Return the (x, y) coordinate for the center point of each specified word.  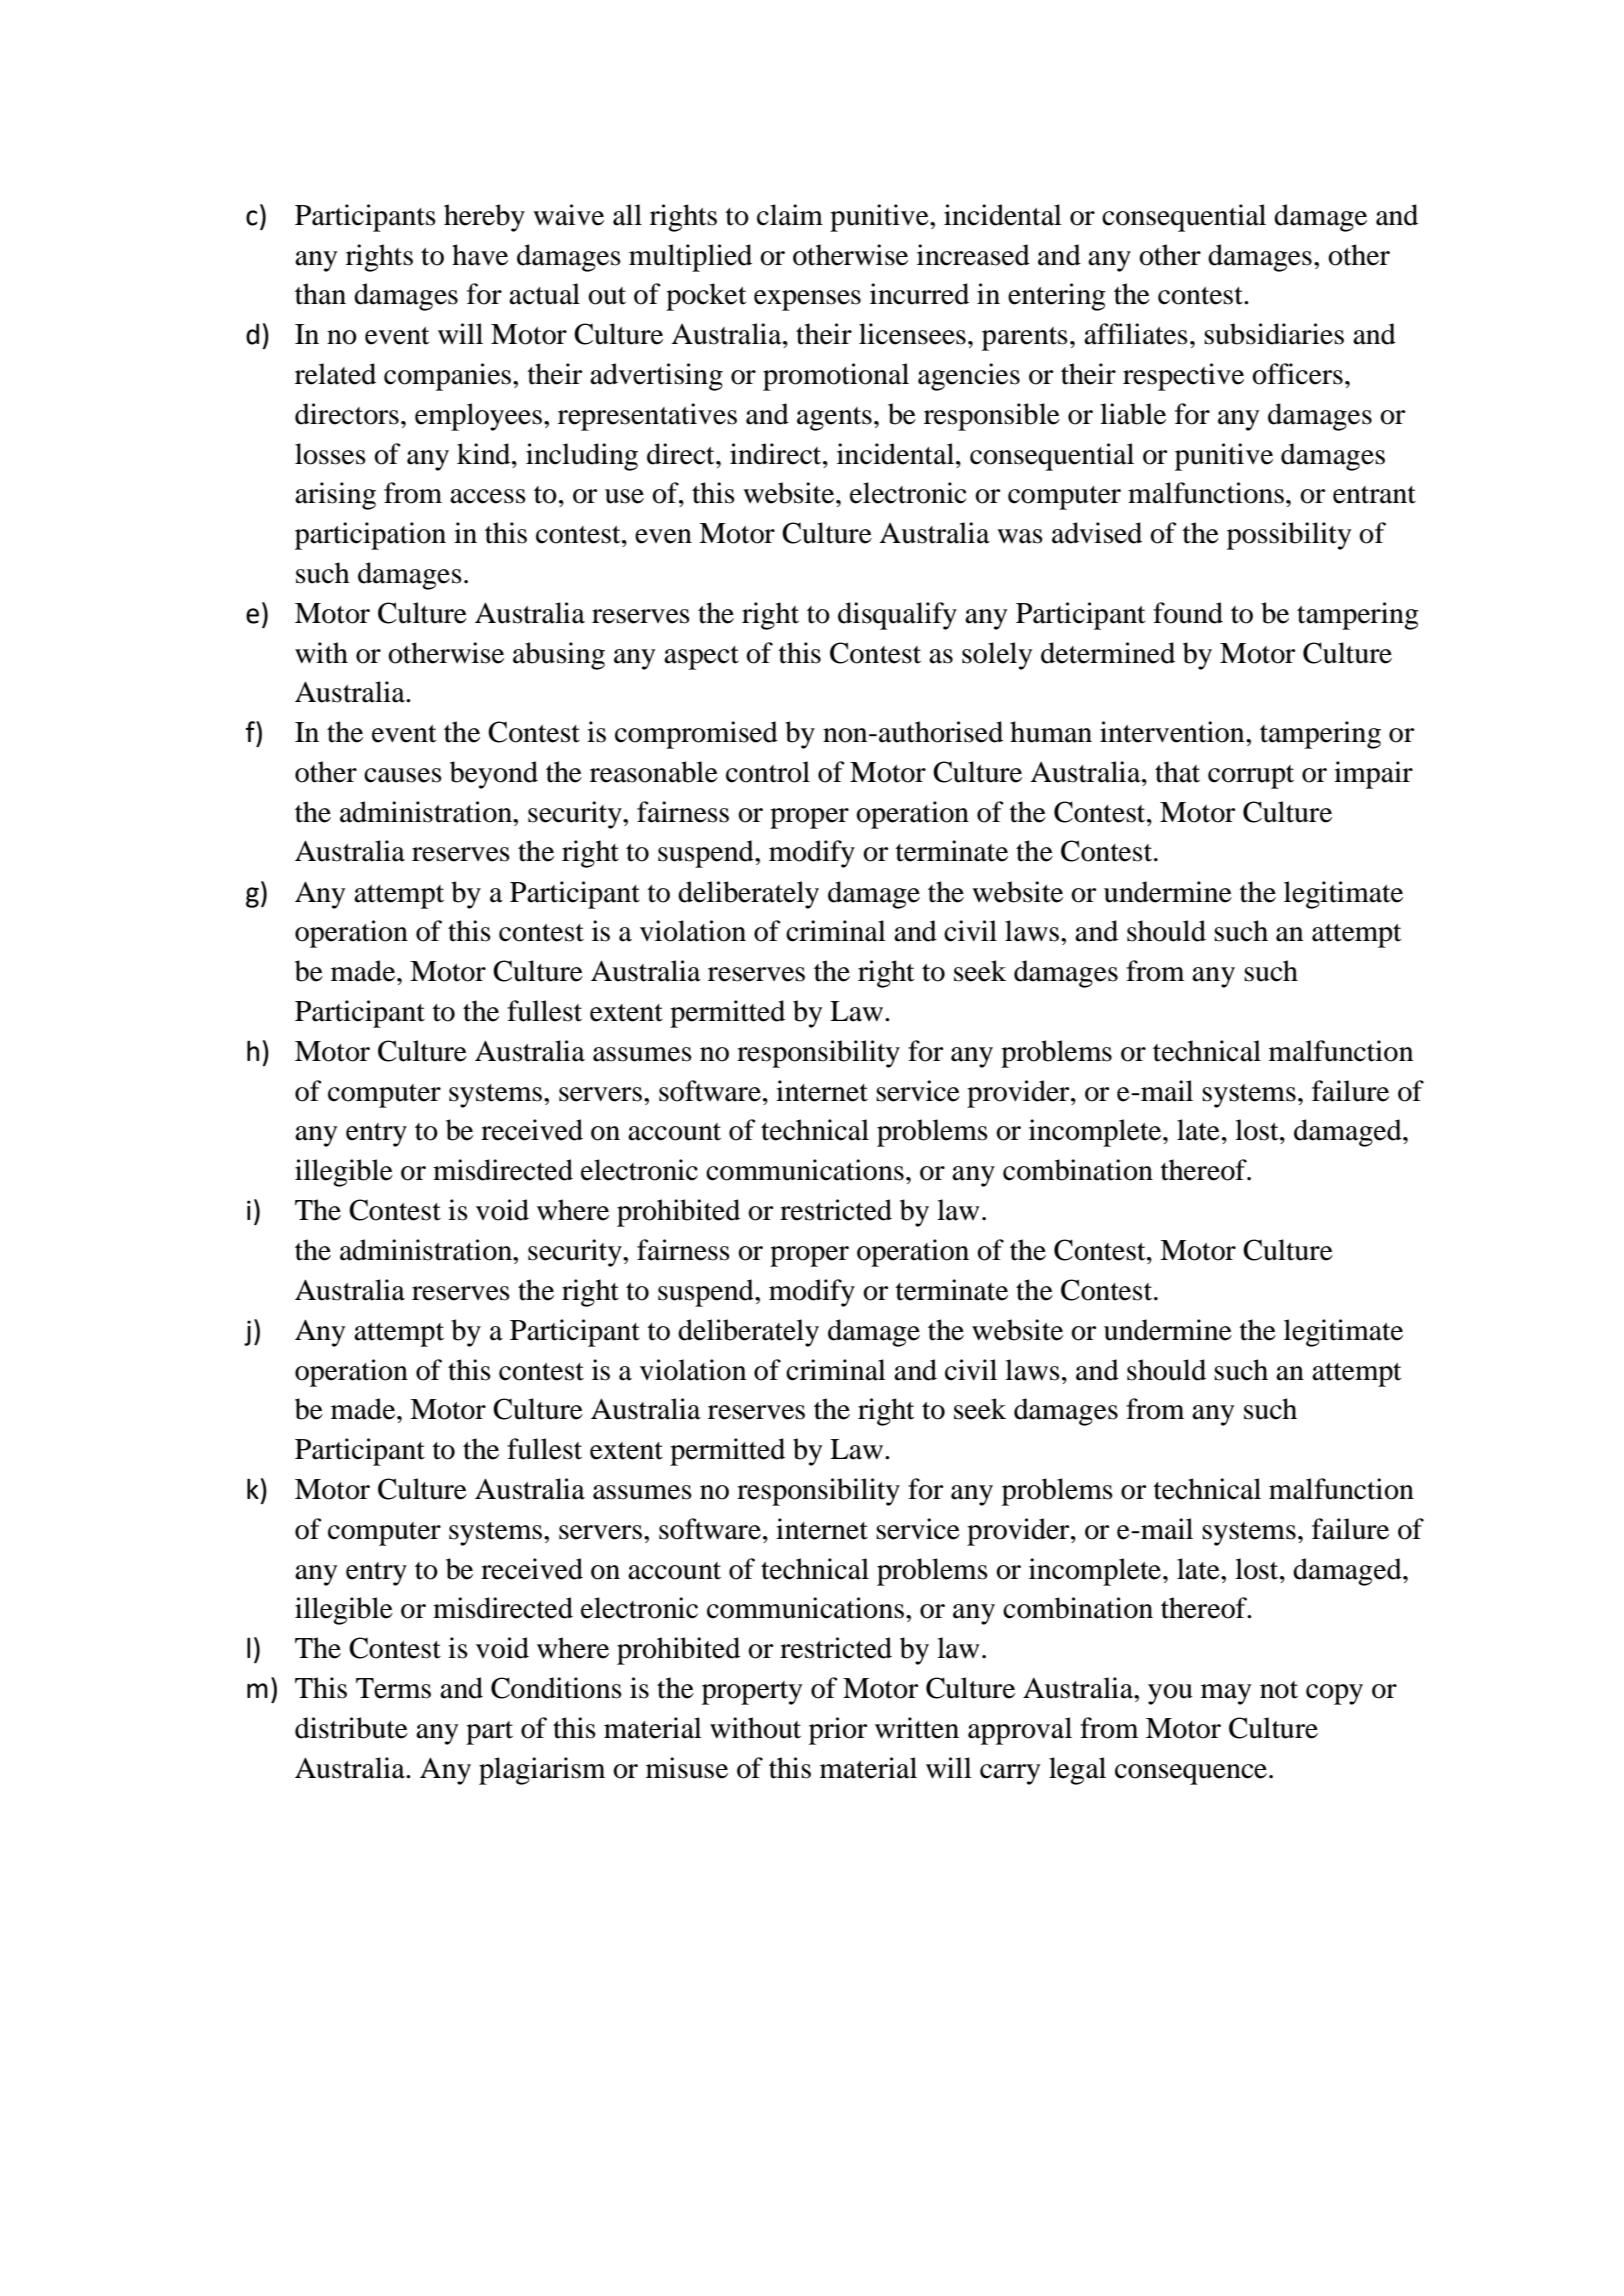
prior (838, 1731)
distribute (351, 1728)
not (1279, 1690)
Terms (393, 1688)
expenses (807, 300)
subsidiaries (1274, 334)
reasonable (654, 772)
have (480, 255)
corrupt (1251, 777)
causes (403, 775)
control (768, 772)
